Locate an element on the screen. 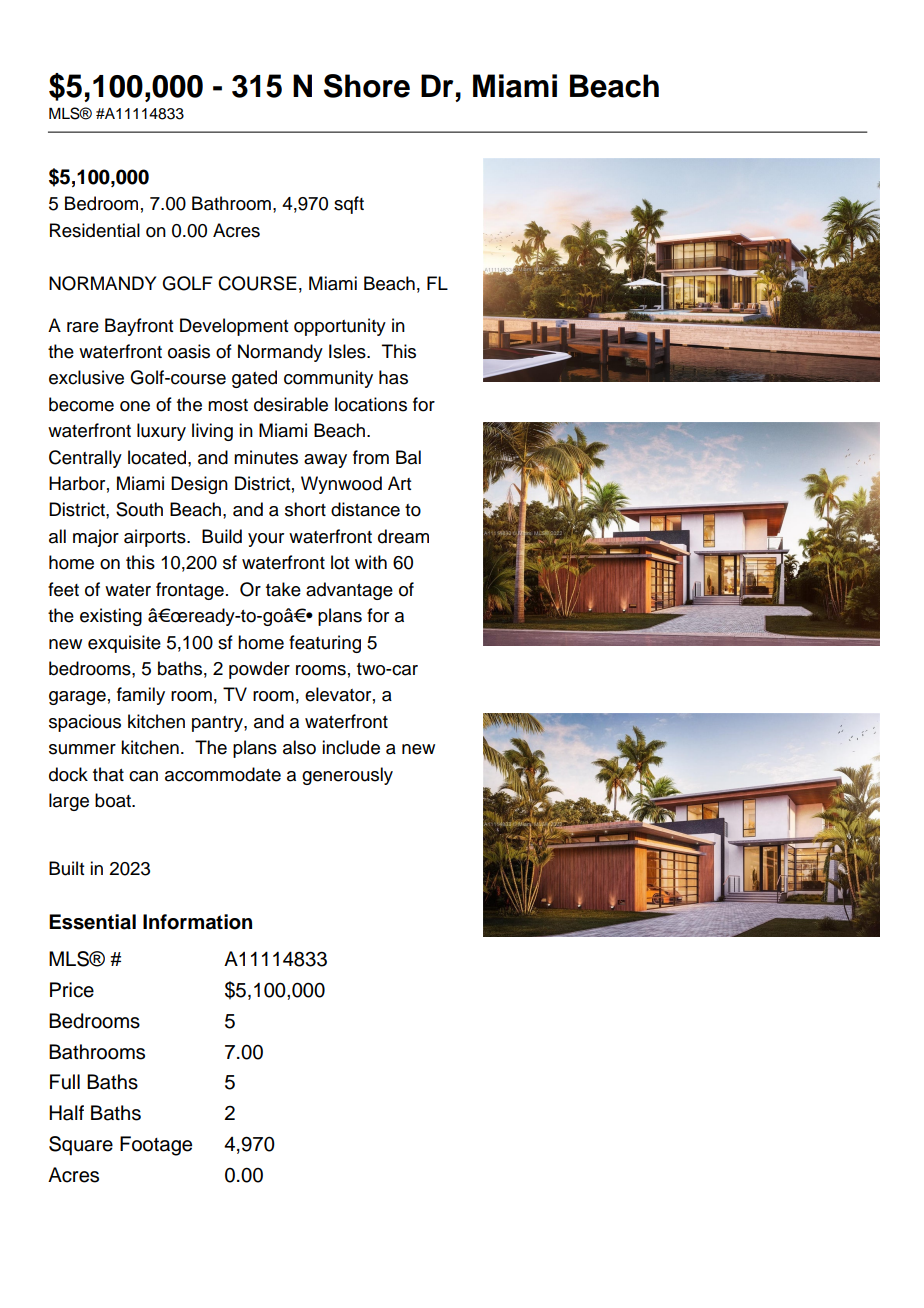  Shore is located at coordinates (367, 86).
